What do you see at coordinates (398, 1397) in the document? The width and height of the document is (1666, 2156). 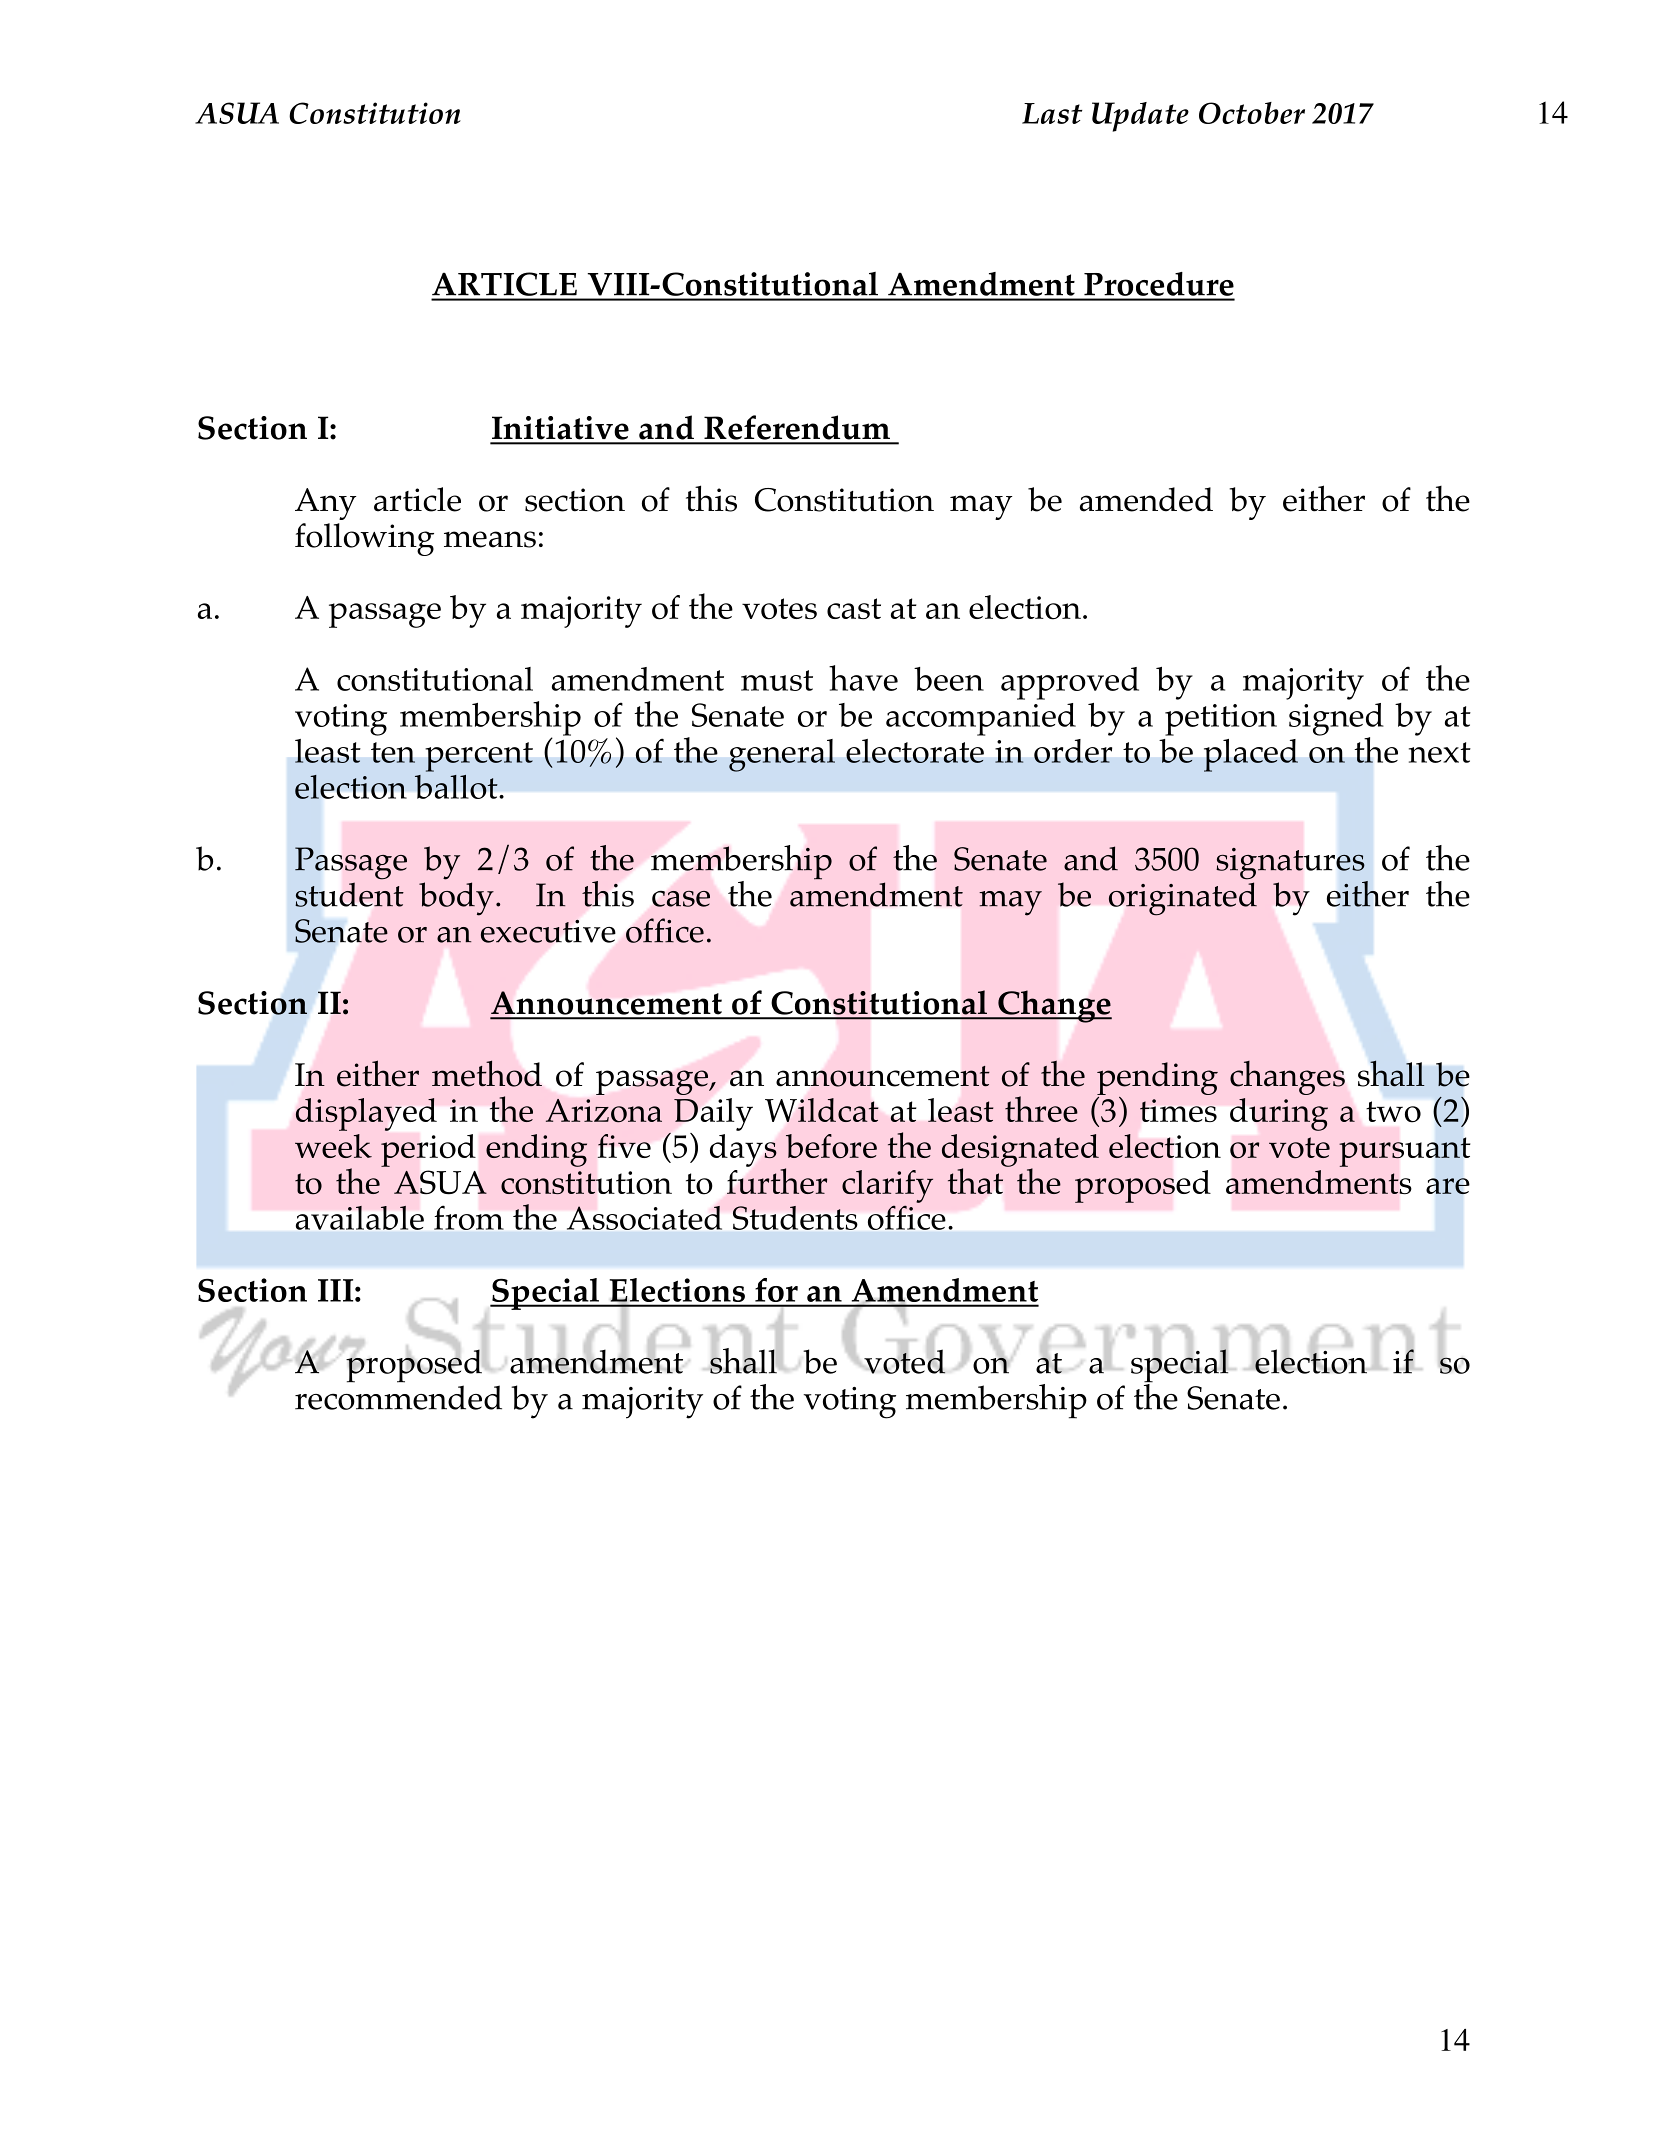 I see `recommended` at bounding box center [398, 1397].
